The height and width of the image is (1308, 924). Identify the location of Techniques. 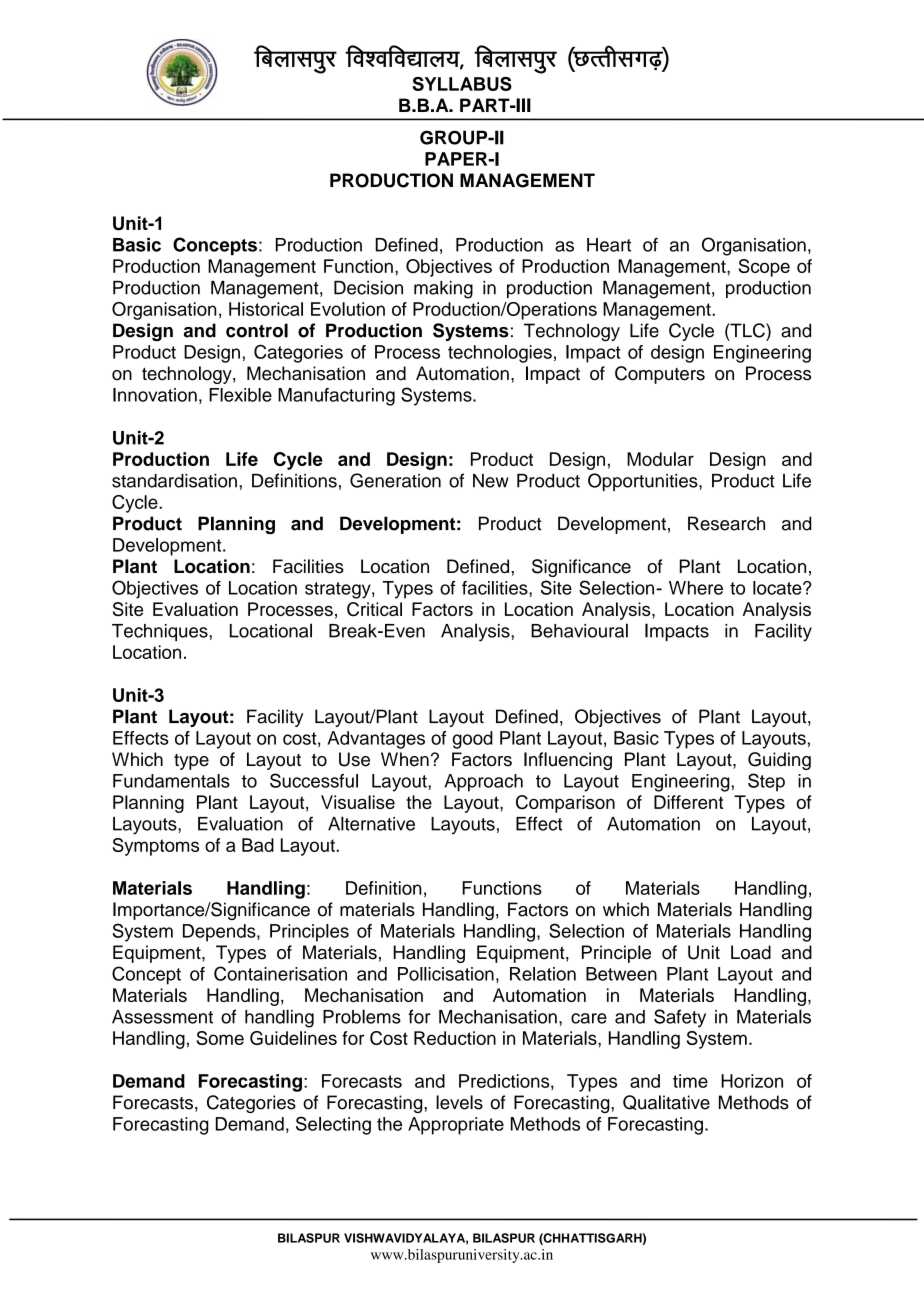
(161, 632).
